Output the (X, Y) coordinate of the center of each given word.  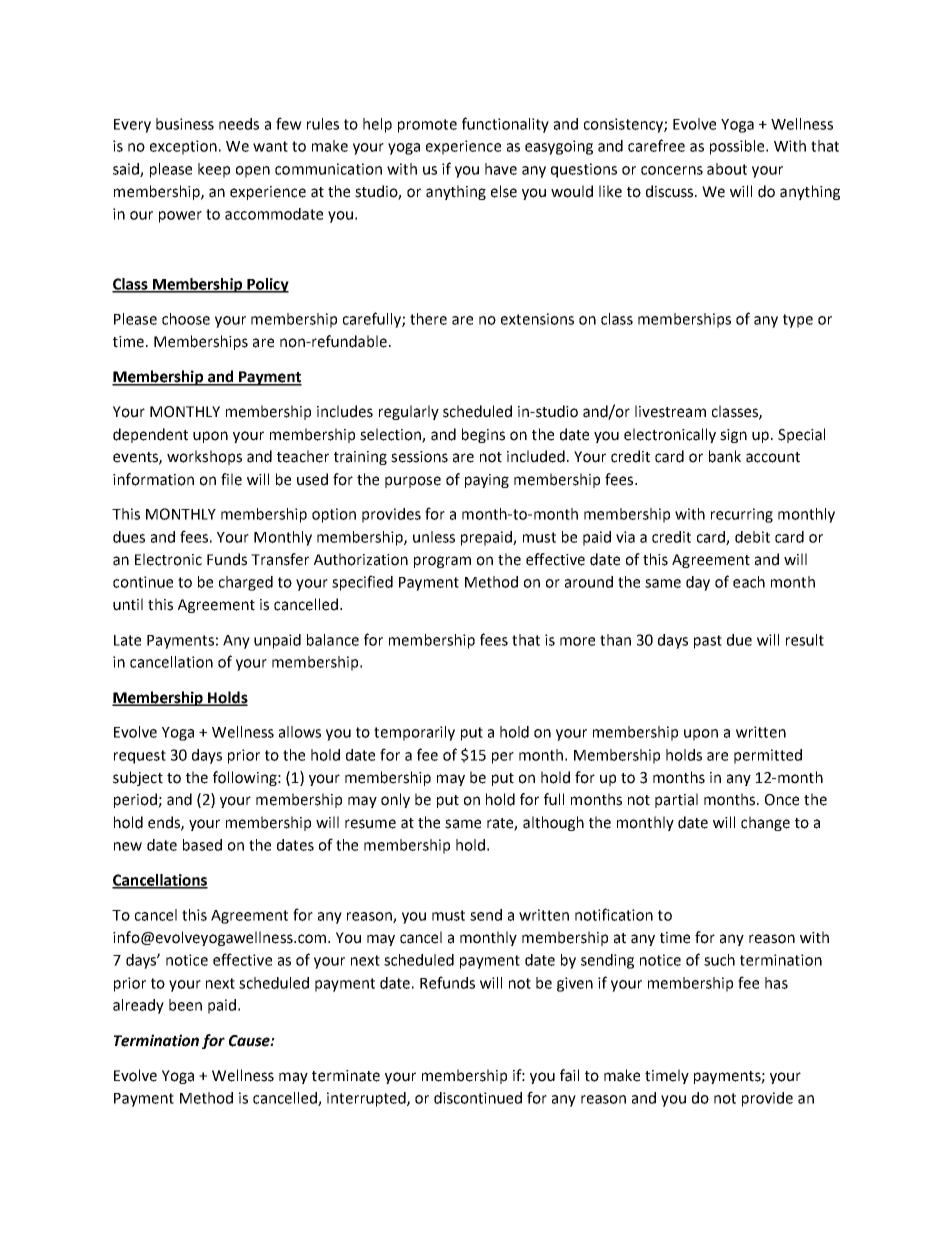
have (501, 169)
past (708, 642)
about (727, 169)
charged (246, 583)
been (185, 1005)
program (442, 562)
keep (214, 170)
